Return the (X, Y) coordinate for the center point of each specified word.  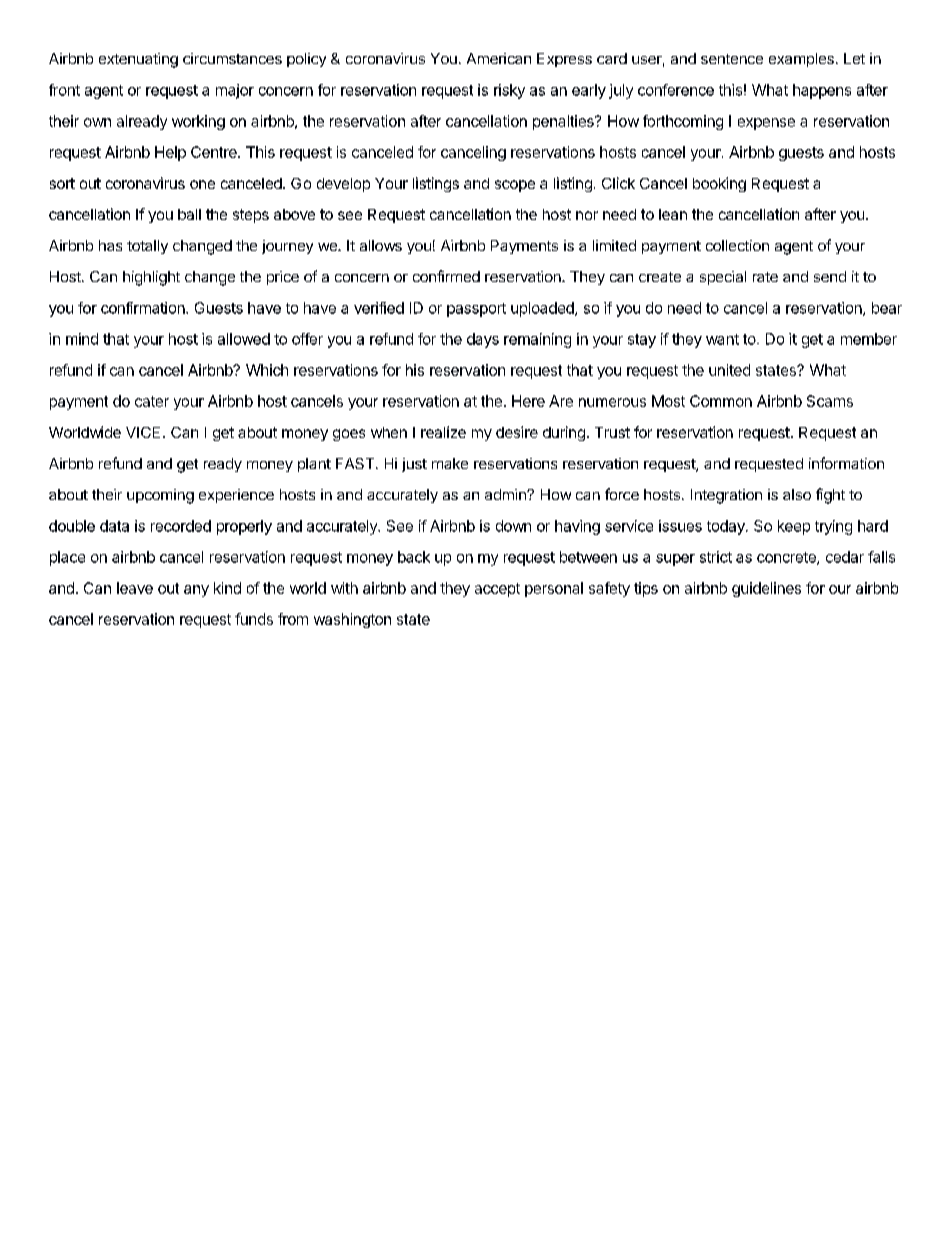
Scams (830, 401)
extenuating (138, 60)
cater (152, 401)
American (499, 58)
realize (443, 432)
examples (801, 60)
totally (147, 247)
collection (737, 245)
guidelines (766, 589)
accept (497, 590)
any (196, 591)
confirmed (446, 276)
